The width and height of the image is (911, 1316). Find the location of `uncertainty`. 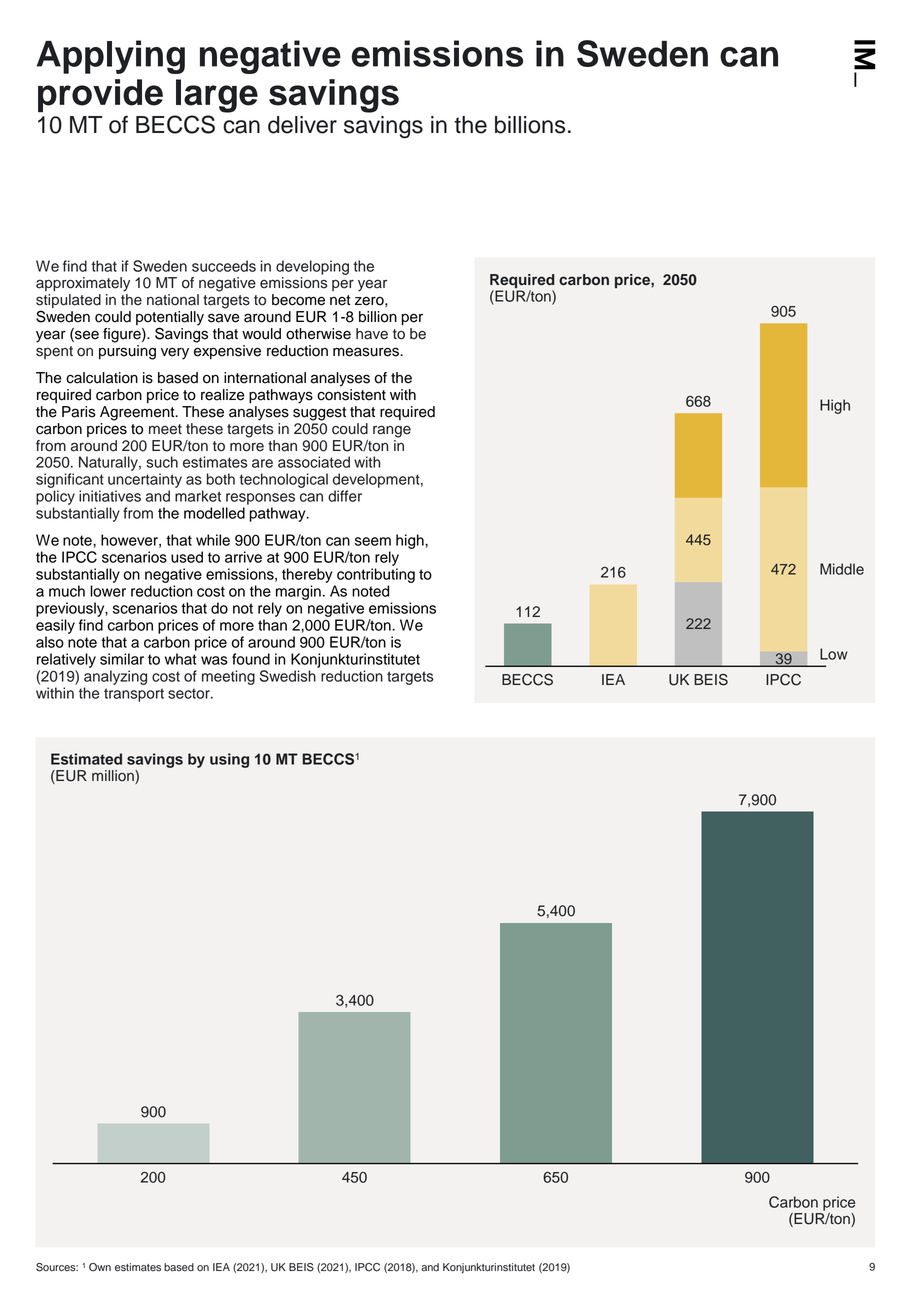

uncertainty is located at coordinates (145, 480).
